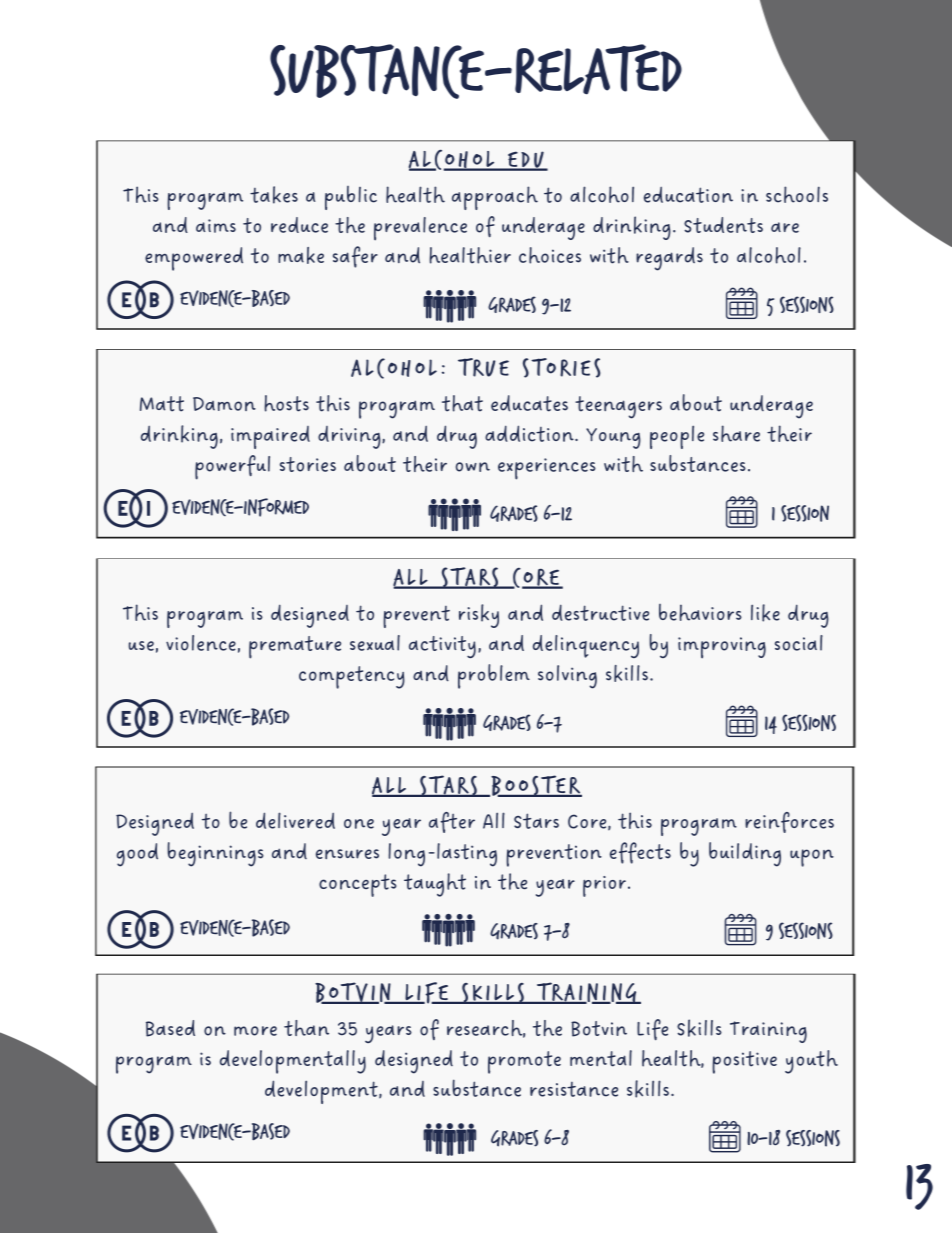  Describe the element at coordinates (255, 1031) in the screenshot. I see `more` at that location.
